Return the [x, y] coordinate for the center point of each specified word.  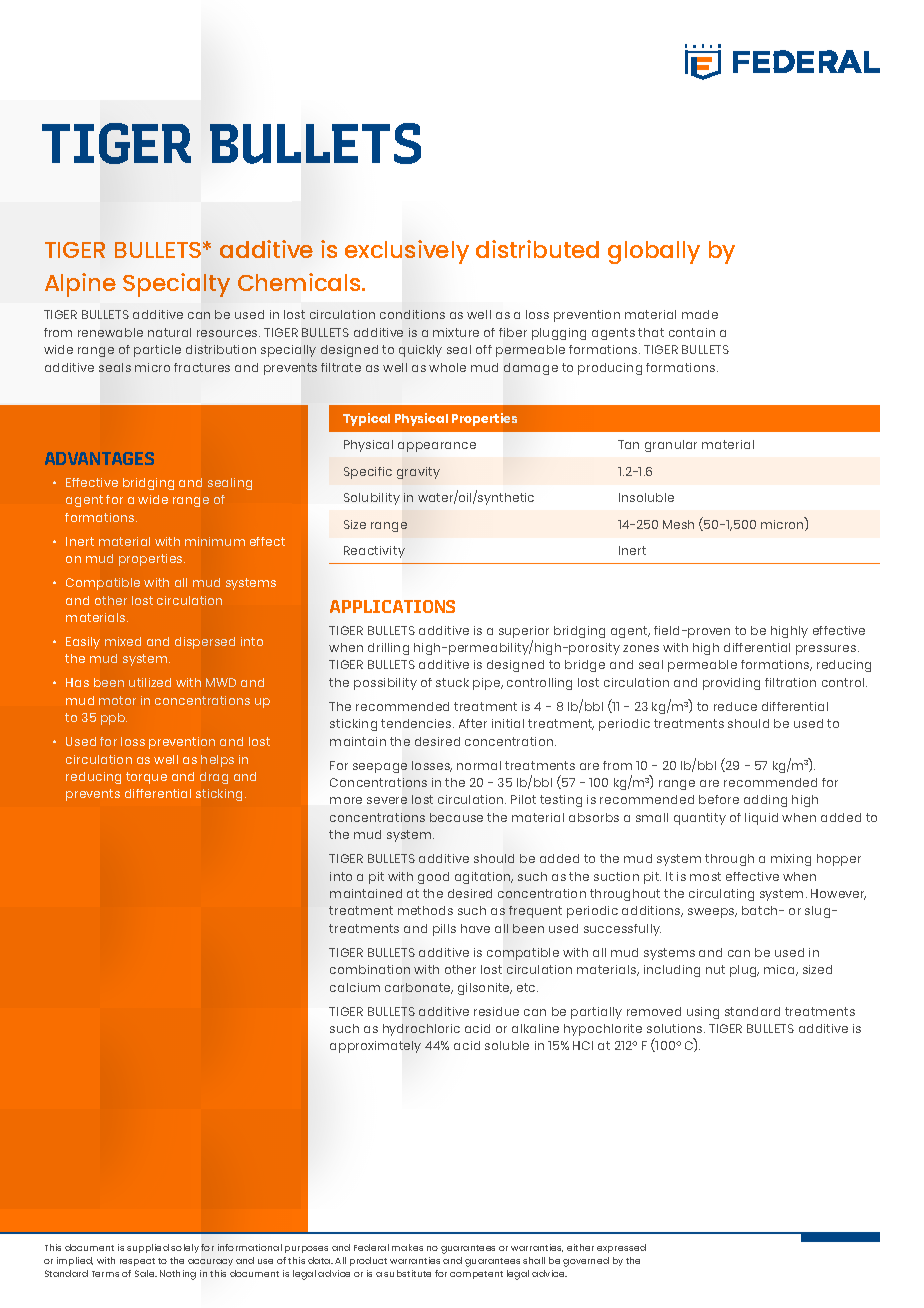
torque [146, 778]
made [700, 314]
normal [479, 765]
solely [185, 1248]
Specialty [176, 285]
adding [765, 801]
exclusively [407, 252]
